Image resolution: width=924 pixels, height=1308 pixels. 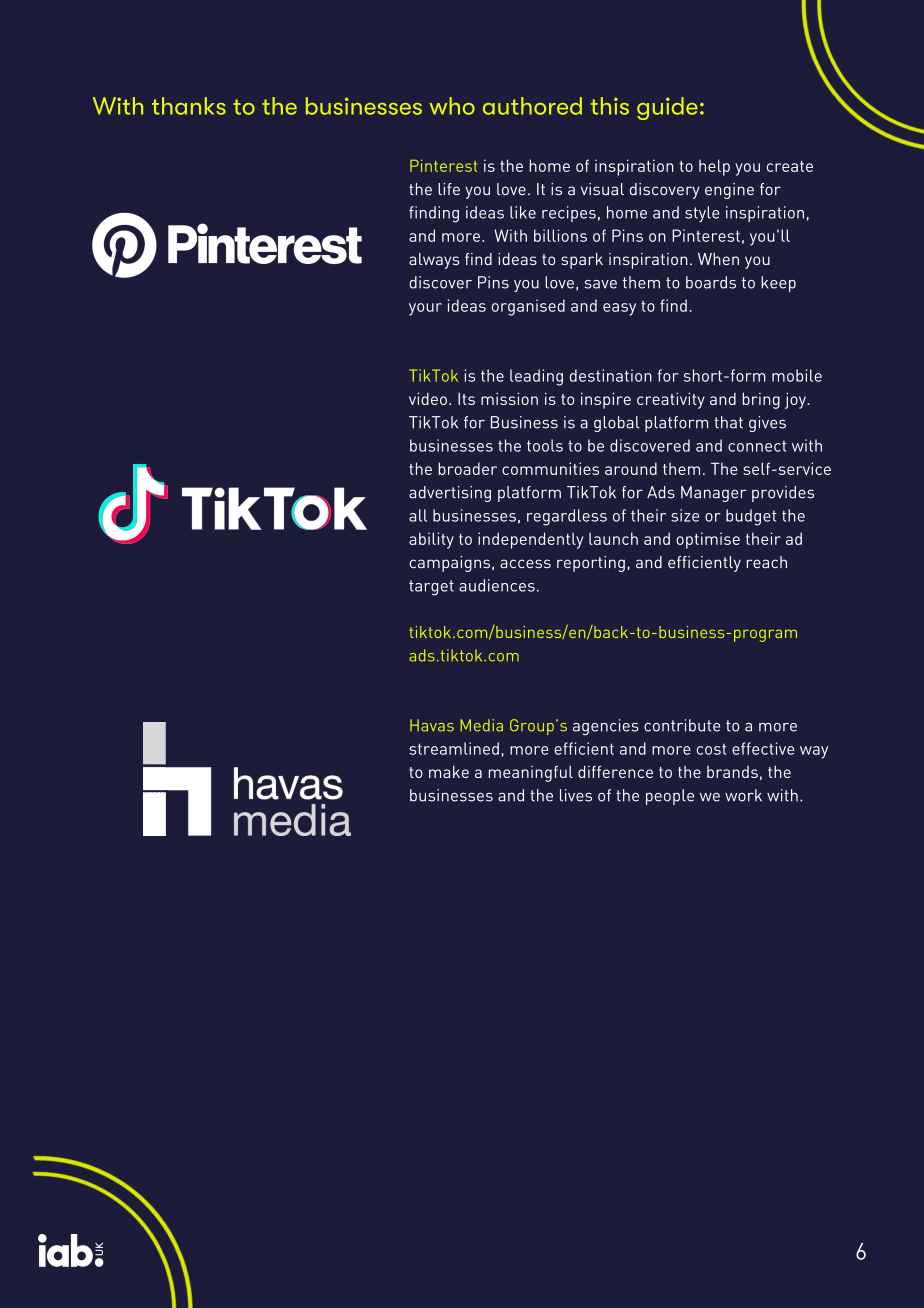 I want to click on contribute, so click(x=682, y=725).
